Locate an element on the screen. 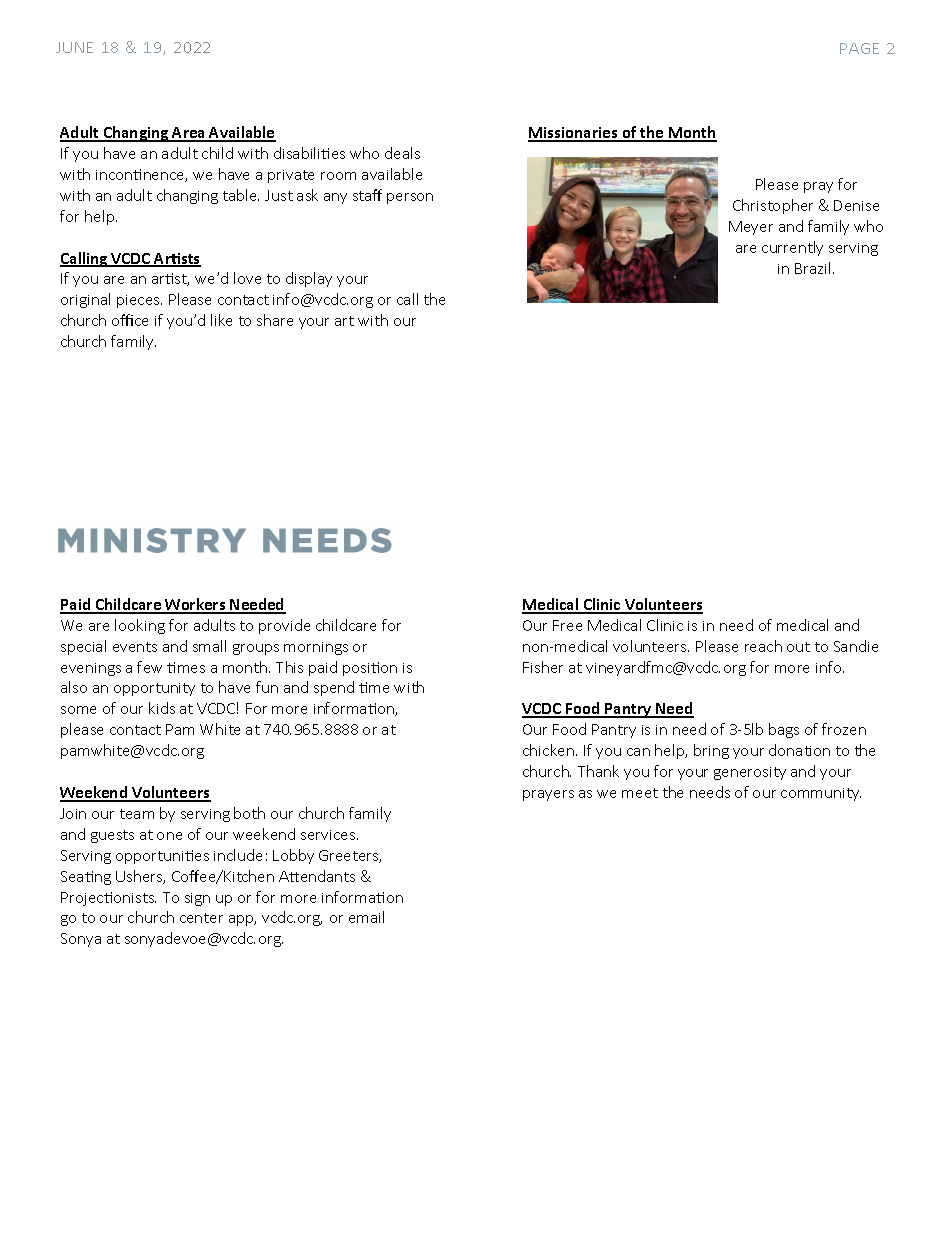 The height and width of the screenshot is (1233, 952). reach is located at coordinates (763, 646).
